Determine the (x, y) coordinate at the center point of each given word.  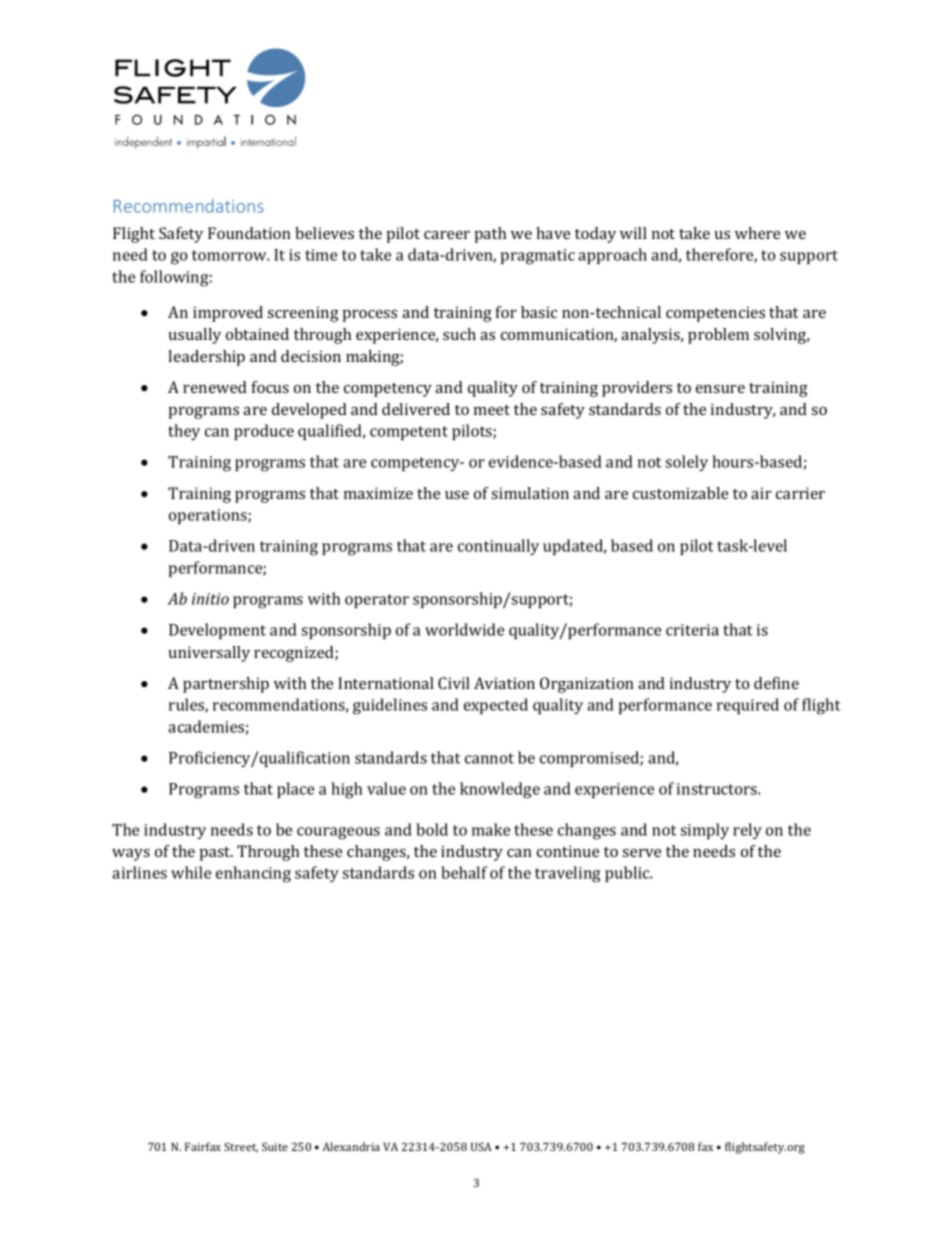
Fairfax (203, 1146)
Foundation (249, 233)
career (447, 235)
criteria (692, 630)
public (628, 874)
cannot (489, 758)
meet (492, 410)
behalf (464, 872)
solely (686, 463)
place (295, 790)
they (184, 432)
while (191, 872)
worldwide (464, 629)
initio (210, 599)
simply (704, 831)
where (757, 233)
